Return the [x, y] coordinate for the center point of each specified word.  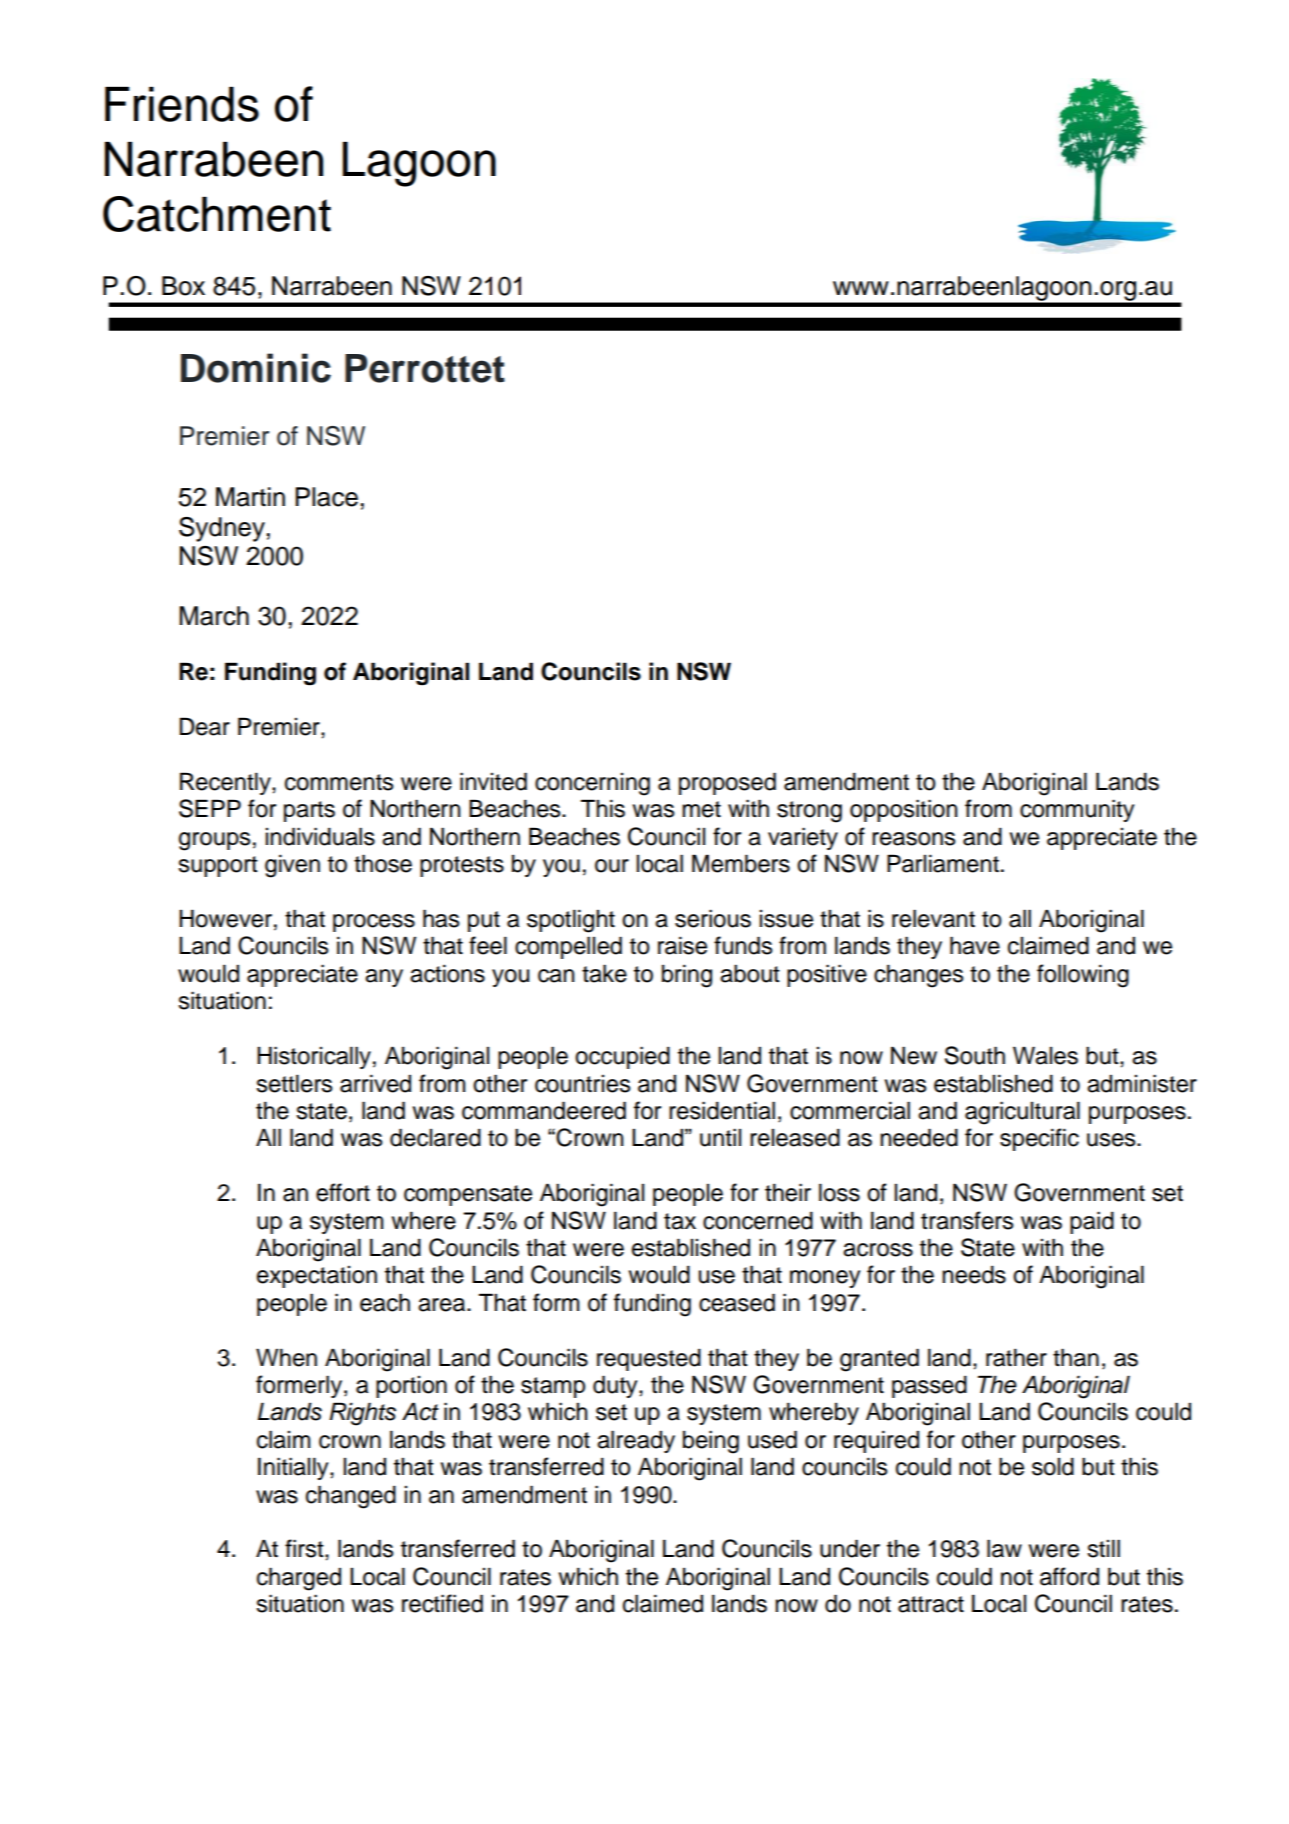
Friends [182, 104]
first [305, 1548]
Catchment [217, 214]
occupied [622, 1057]
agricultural [1022, 1113]
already [636, 1441]
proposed [727, 783]
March [214, 616]
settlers [294, 1083]
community [1077, 810]
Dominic [256, 368]
